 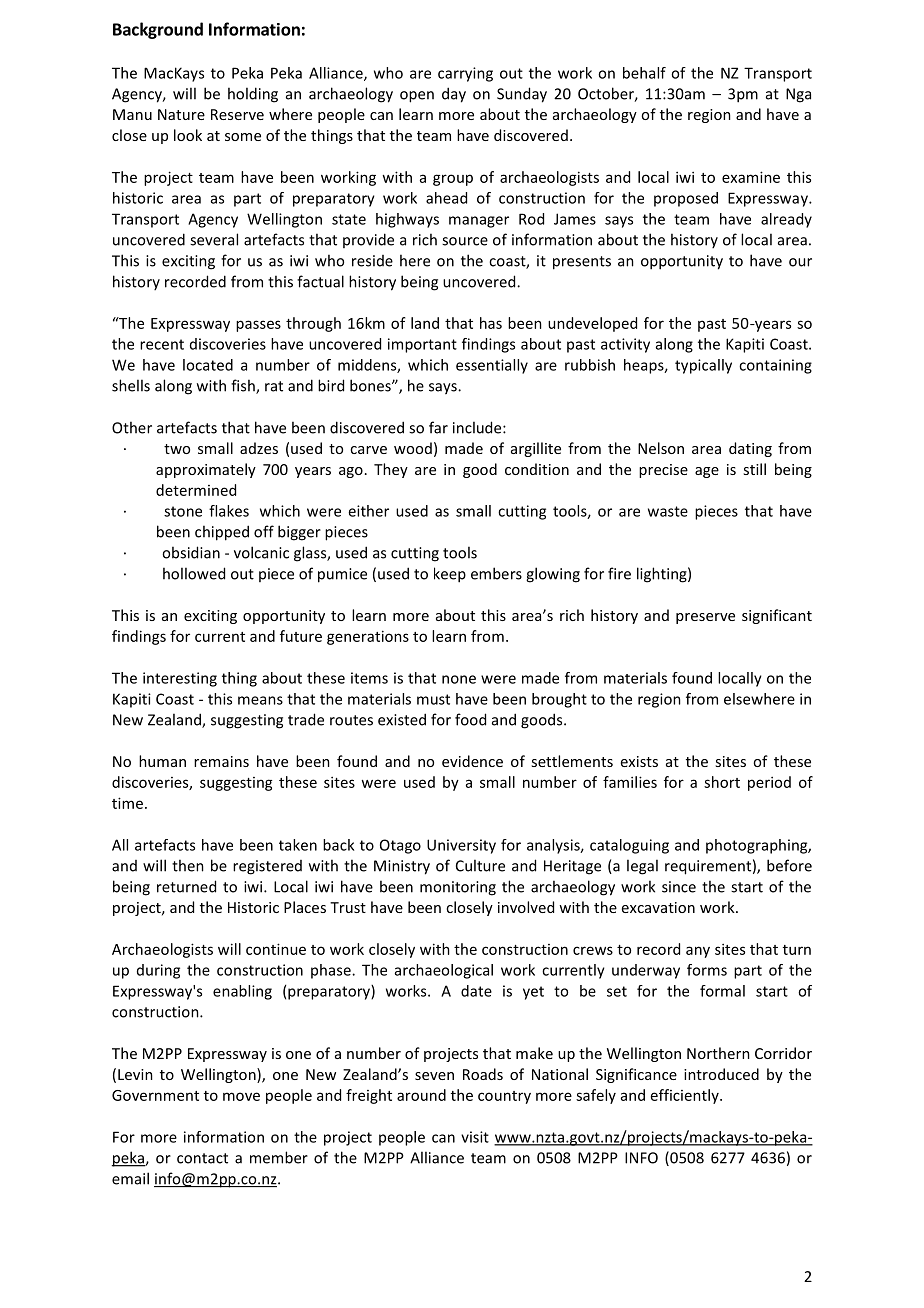 I want to click on Nga, so click(x=798, y=95).
